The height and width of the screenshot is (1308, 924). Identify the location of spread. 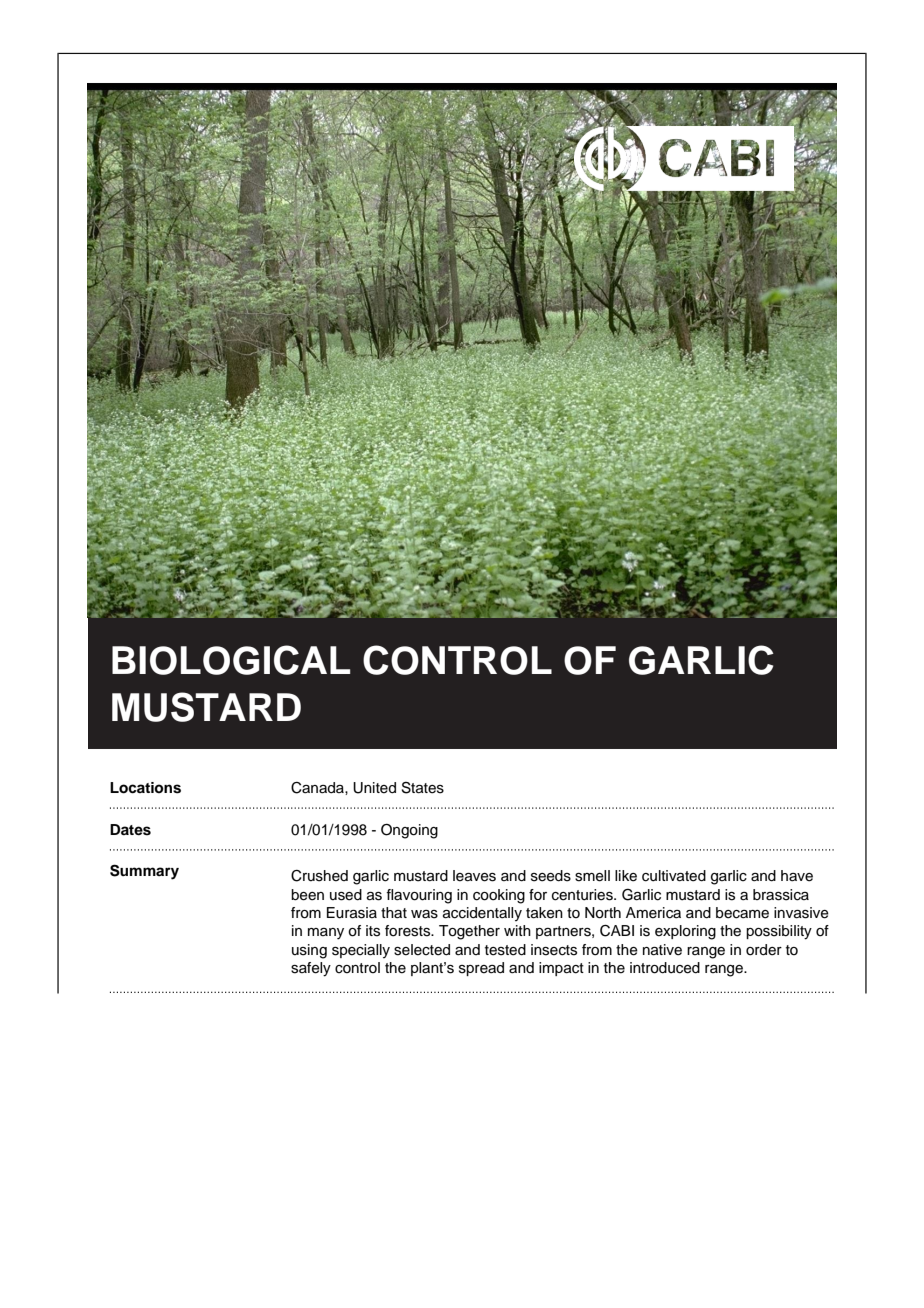
(481, 969).
